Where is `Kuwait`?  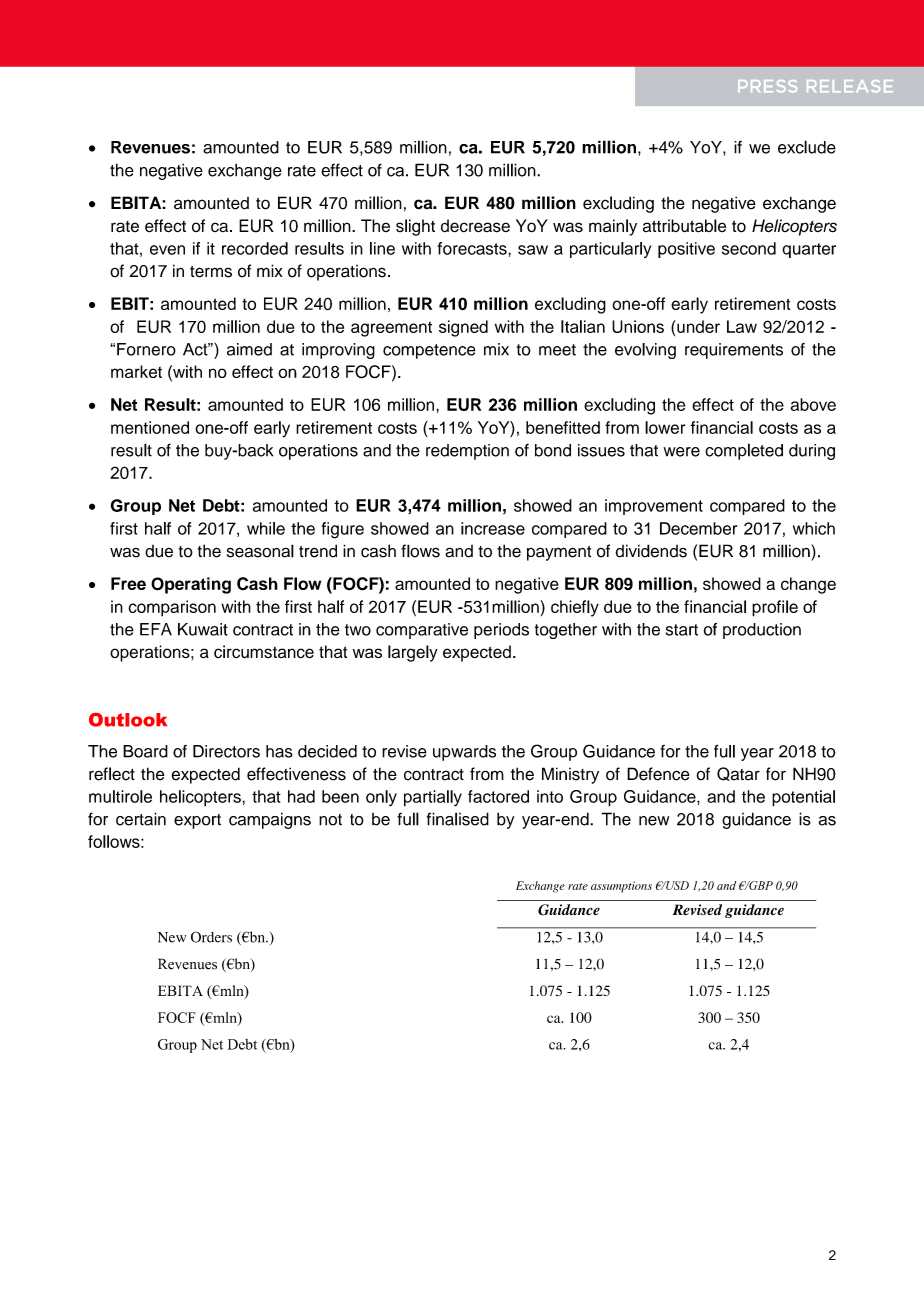 Kuwait is located at coordinates (203, 629).
